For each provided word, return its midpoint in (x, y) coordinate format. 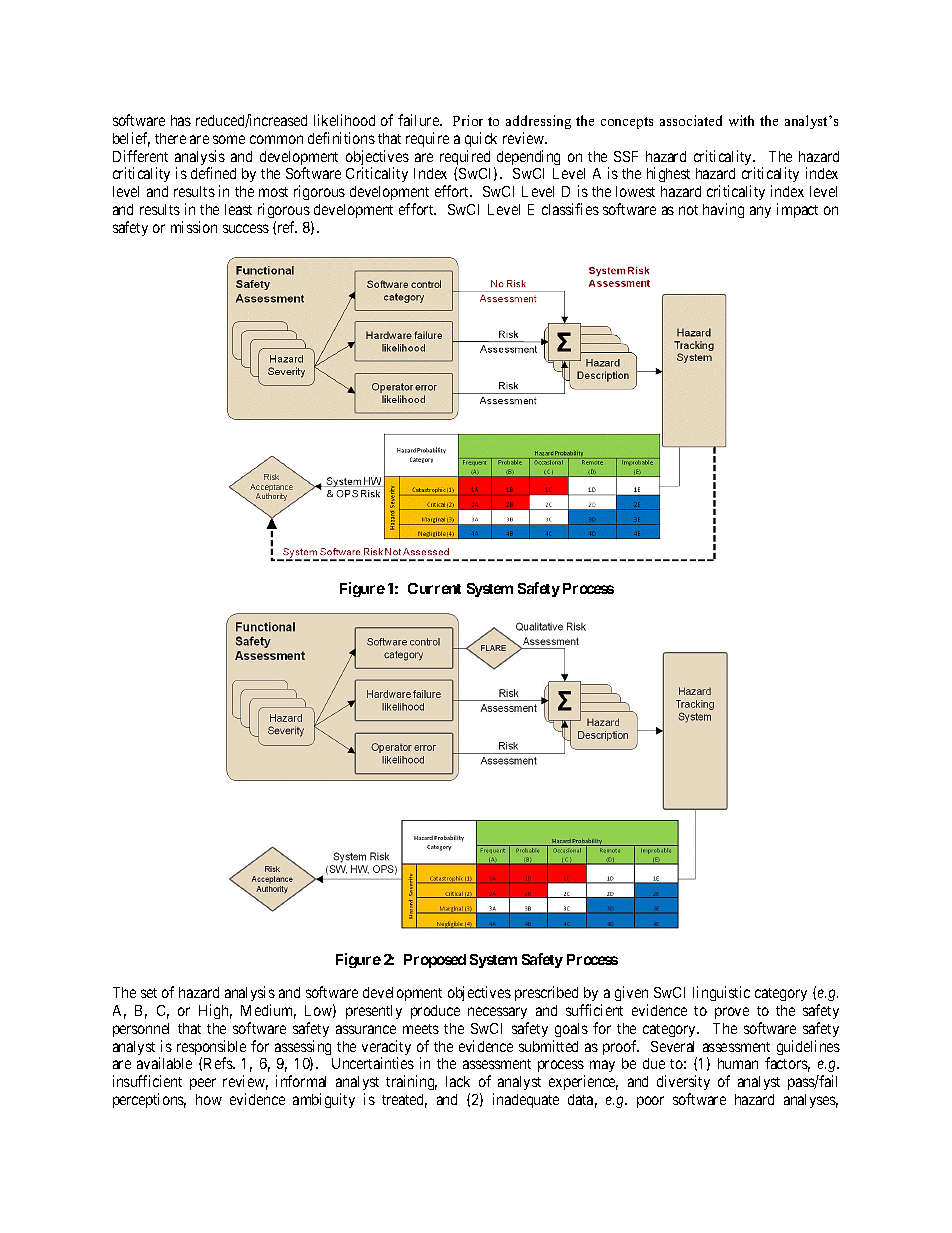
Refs (219, 1063)
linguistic (721, 993)
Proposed (435, 961)
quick (481, 139)
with (741, 120)
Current (434, 588)
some (229, 139)
